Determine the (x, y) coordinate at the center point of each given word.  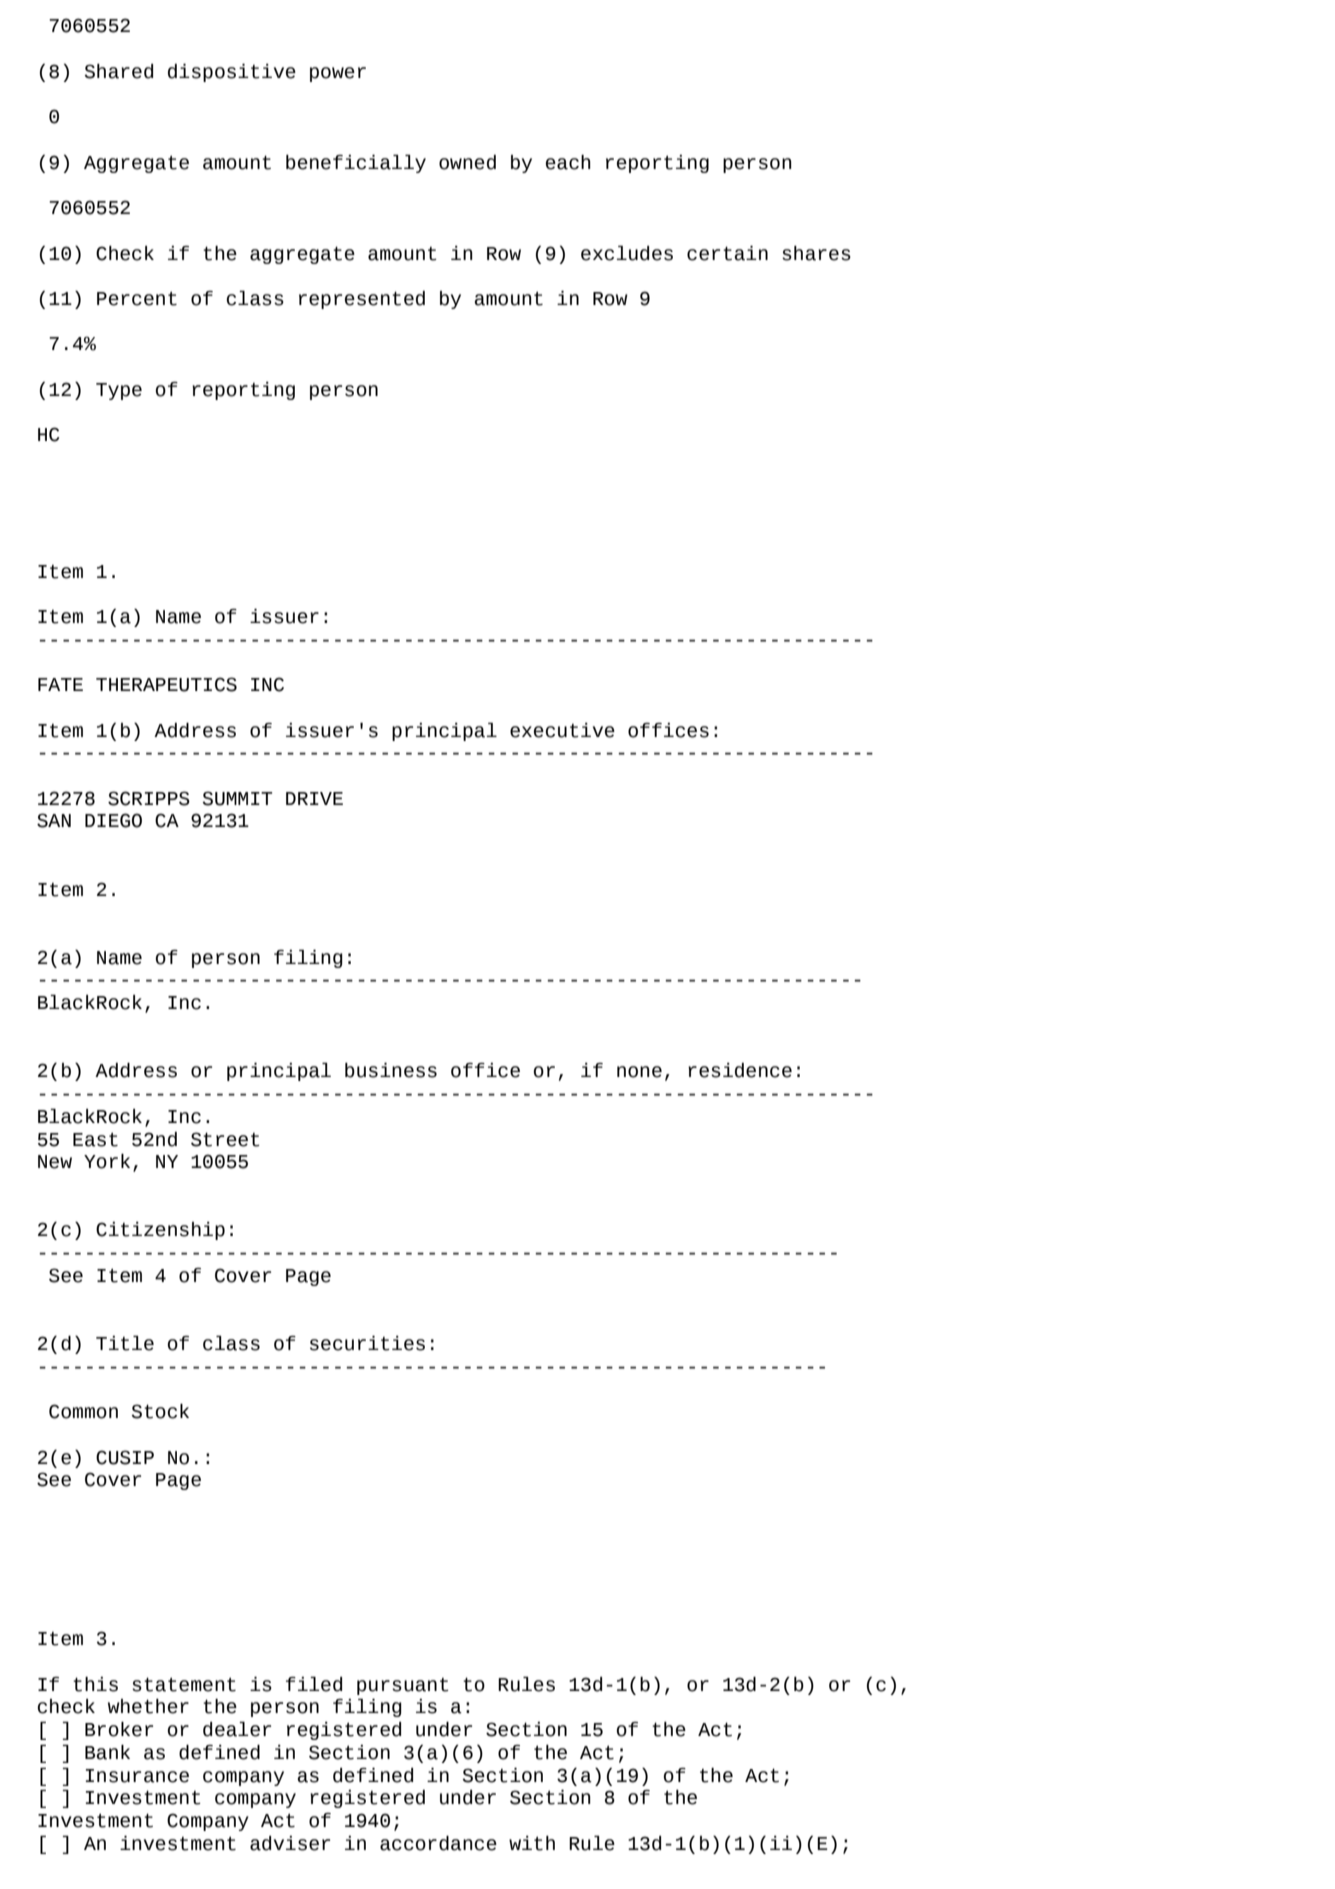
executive (562, 730)
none (639, 1072)
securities (367, 1343)
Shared (118, 71)
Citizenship (160, 1231)
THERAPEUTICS (166, 684)
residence (740, 1070)
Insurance (137, 1776)
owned (467, 162)
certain (727, 253)
